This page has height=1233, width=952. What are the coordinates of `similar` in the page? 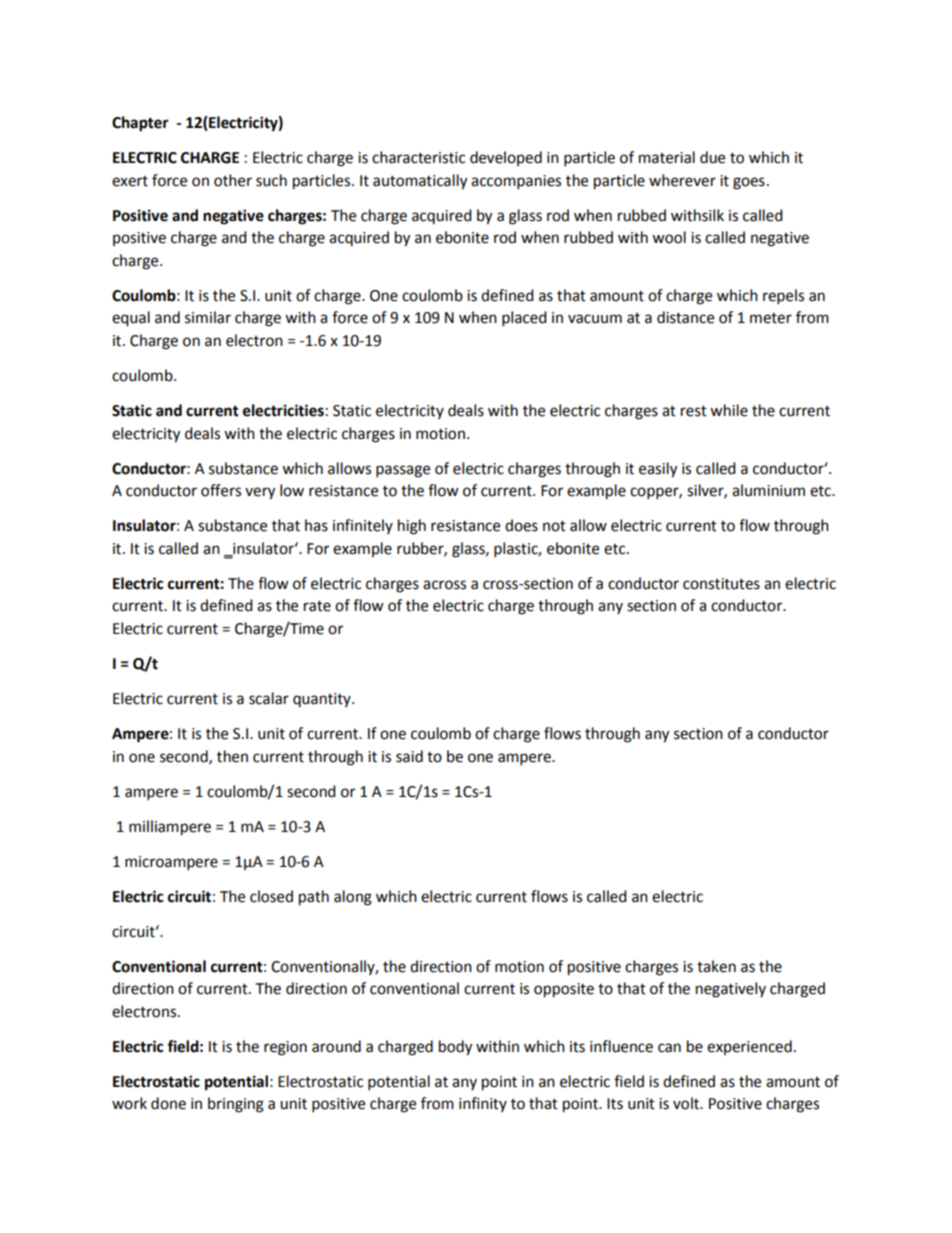 It's located at (208, 317).
